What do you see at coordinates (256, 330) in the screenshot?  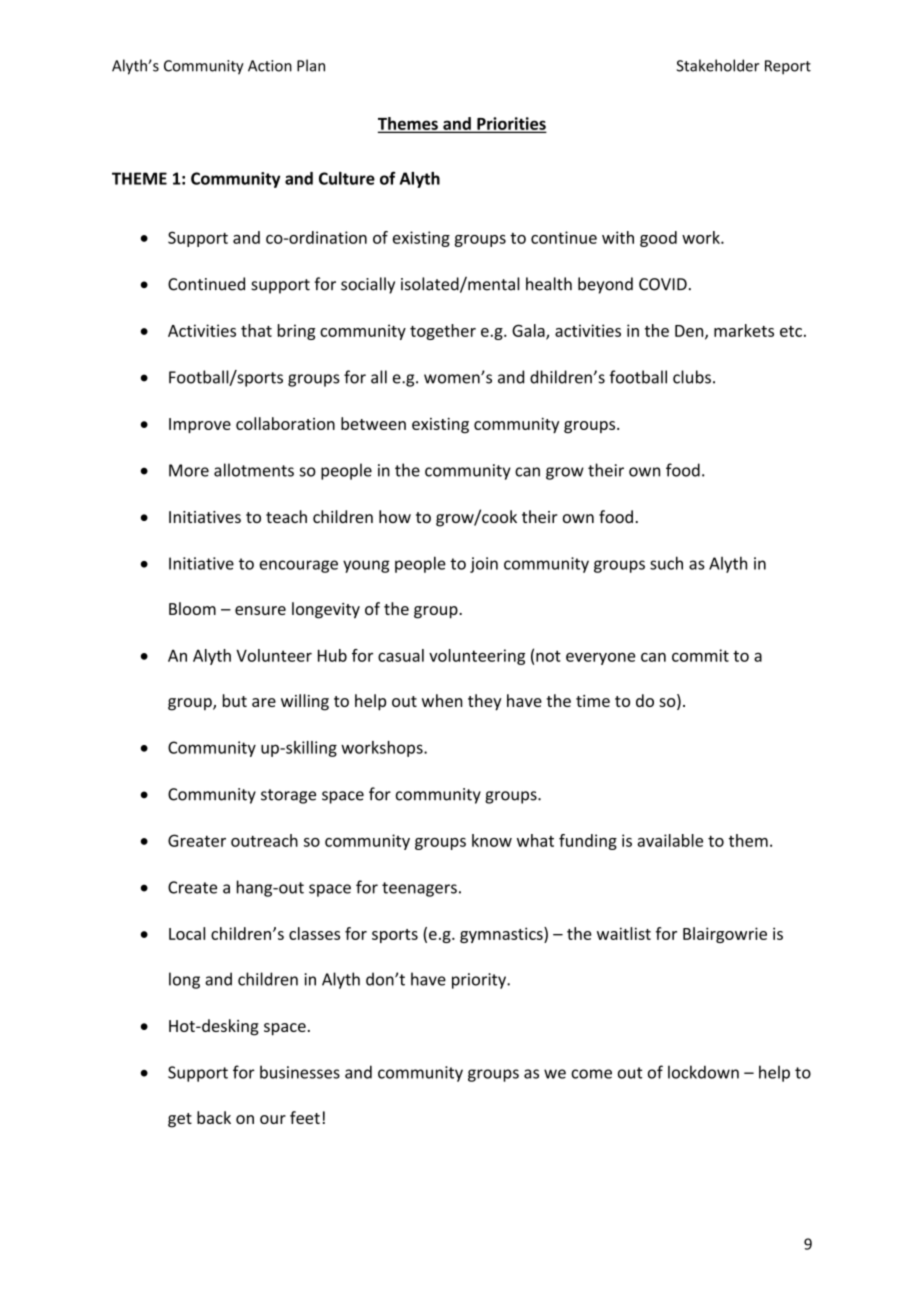 I see `that` at bounding box center [256, 330].
